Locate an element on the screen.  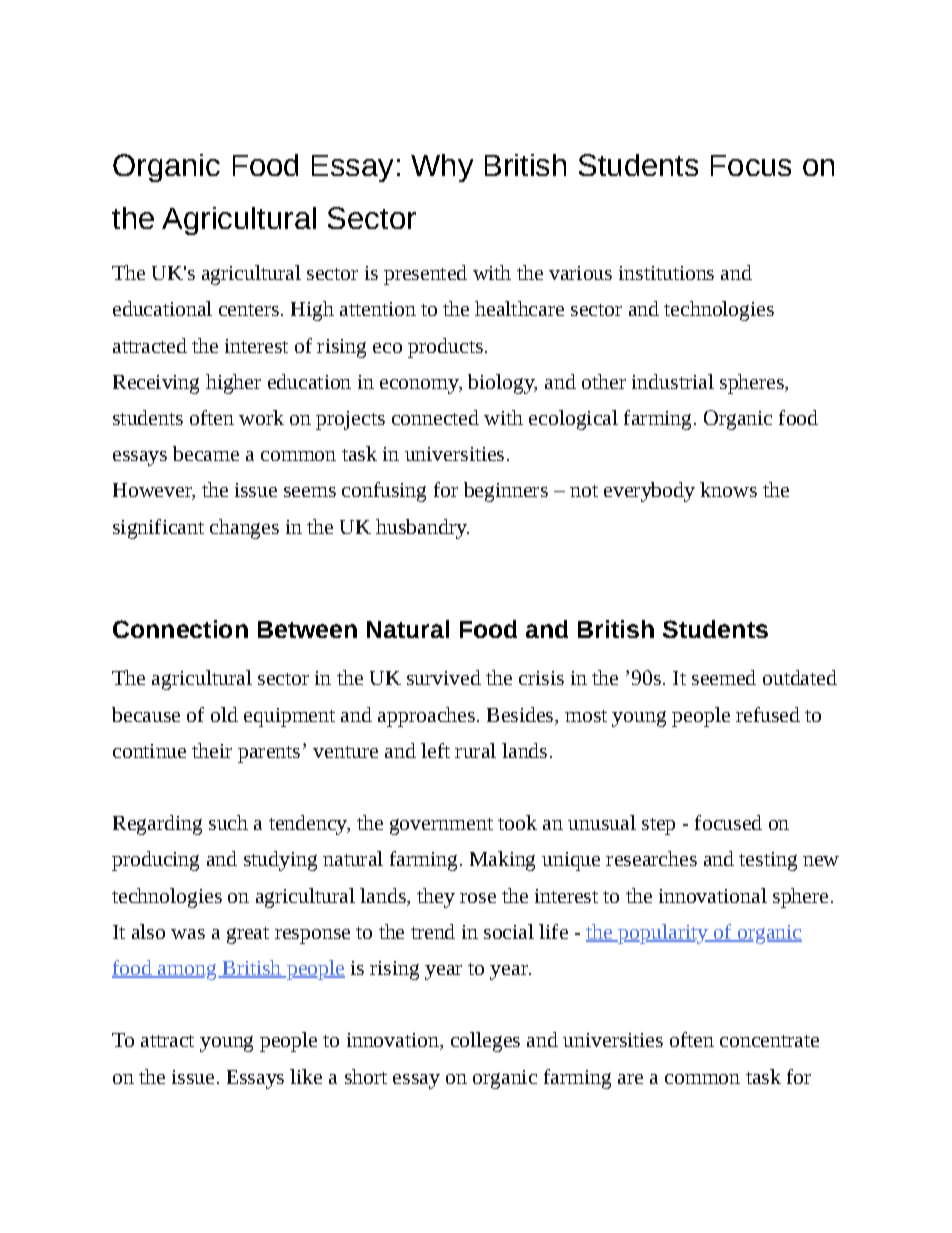
their is located at coordinates (212, 750).
